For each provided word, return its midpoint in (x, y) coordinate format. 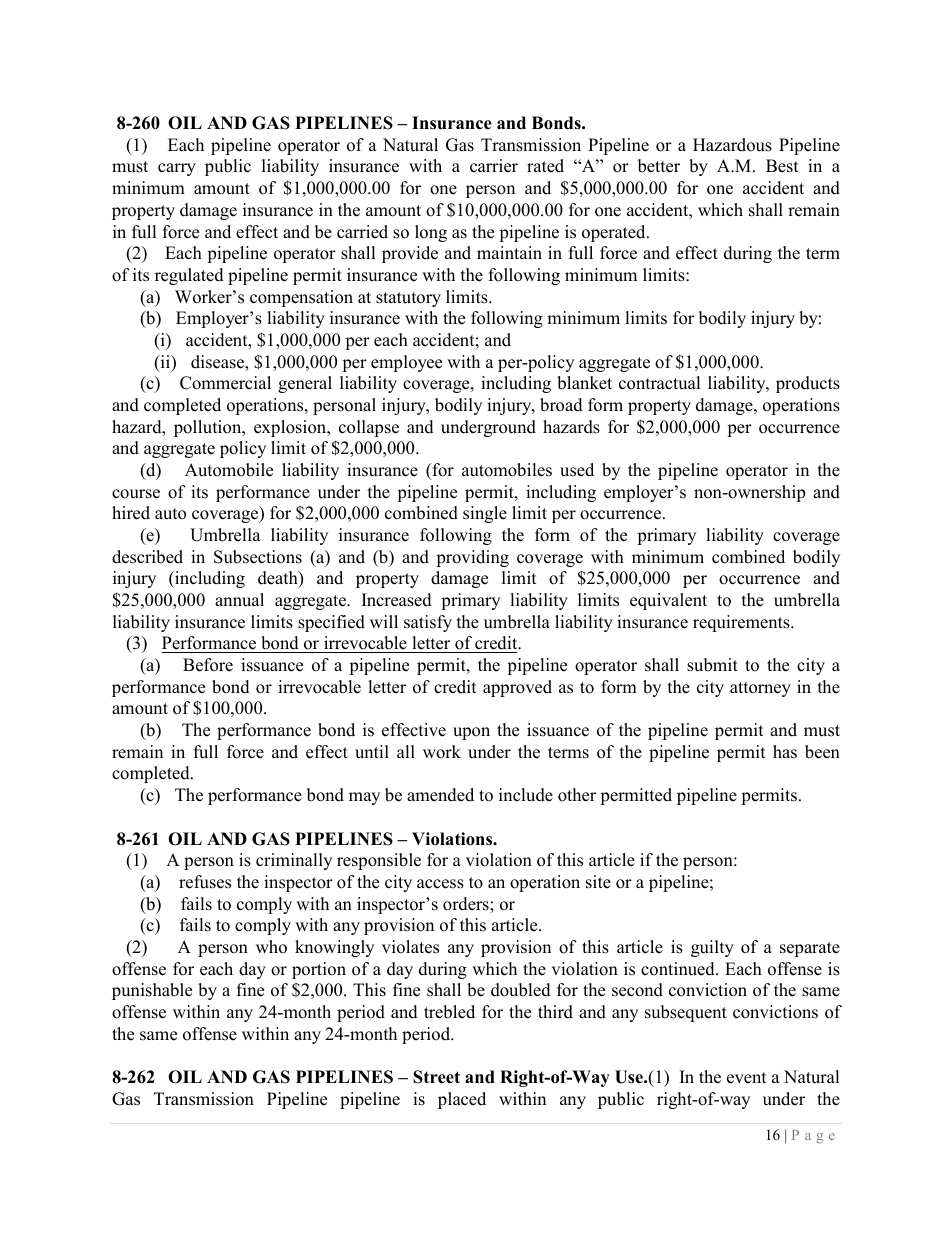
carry (177, 169)
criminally (294, 861)
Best (782, 166)
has (785, 752)
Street (436, 1077)
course (136, 494)
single (485, 514)
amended (440, 795)
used (577, 470)
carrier (494, 166)
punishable (152, 991)
